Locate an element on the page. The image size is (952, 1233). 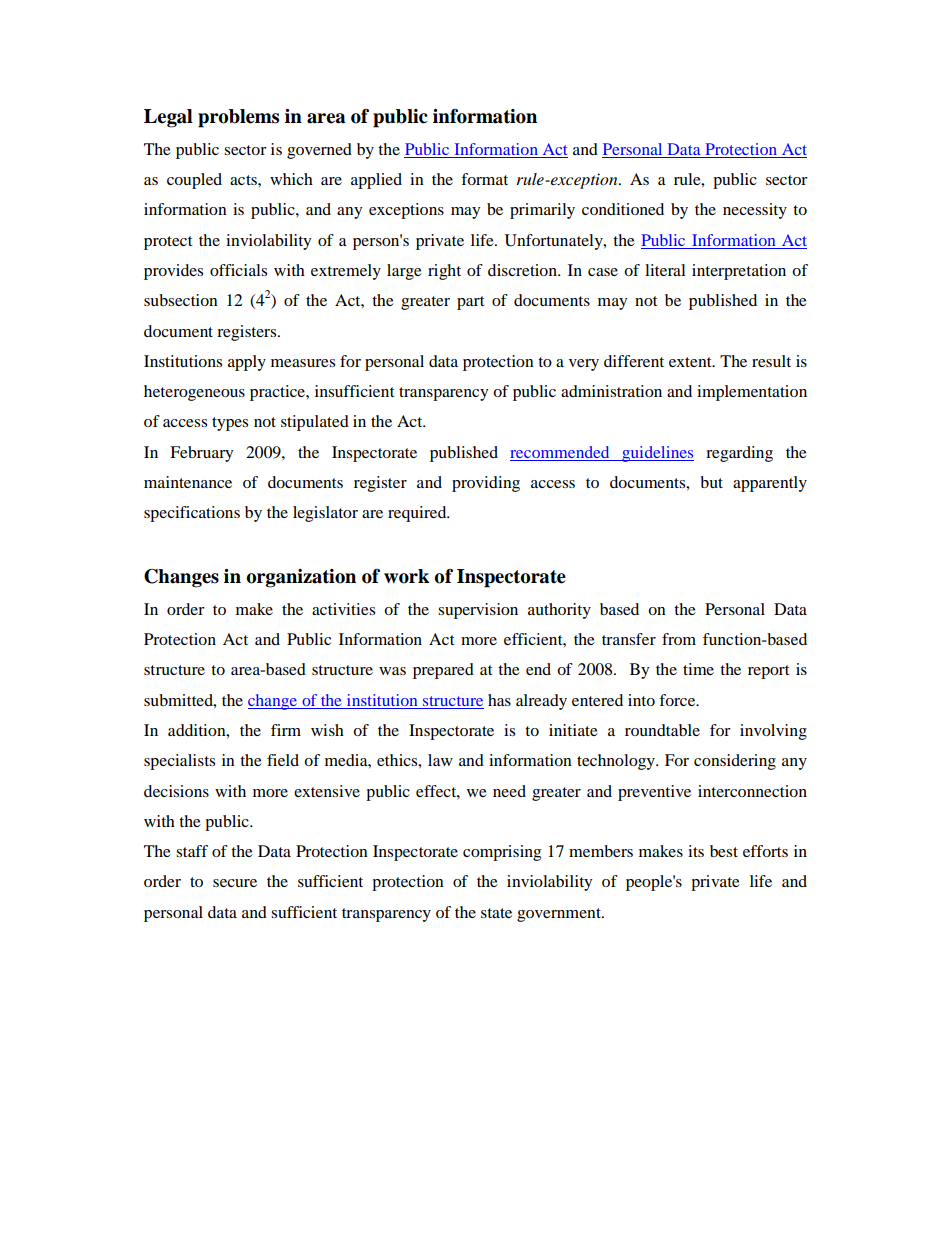
necessity is located at coordinates (755, 211).
